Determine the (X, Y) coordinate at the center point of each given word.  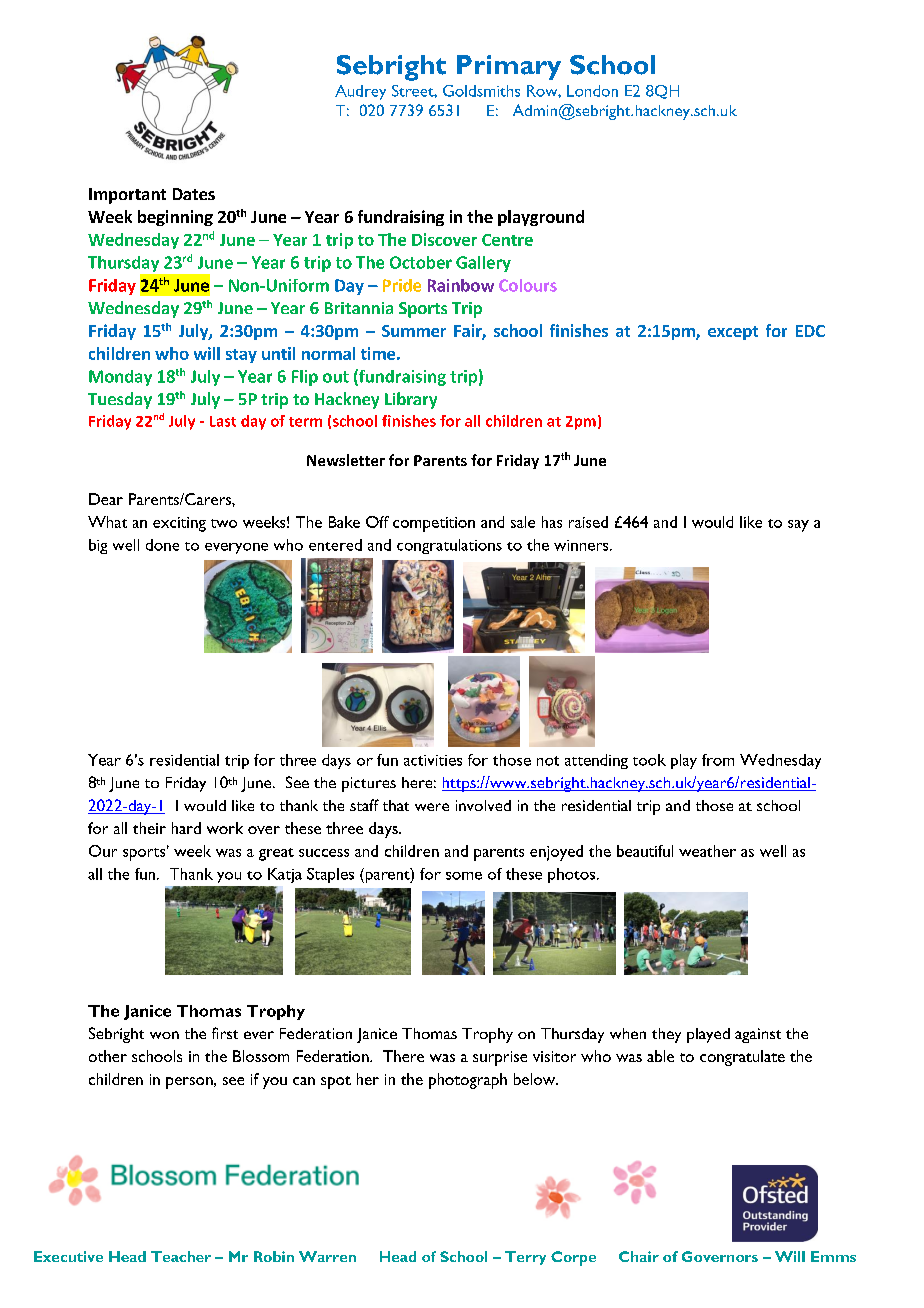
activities (433, 760)
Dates (194, 194)
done (162, 545)
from (718, 760)
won (164, 1035)
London (592, 91)
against (758, 1035)
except (733, 333)
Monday (120, 378)
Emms (833, 1256)
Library (411, 400)
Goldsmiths (481, 91)
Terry (525, 1258)
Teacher (181, 1256)
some (464, 876)
